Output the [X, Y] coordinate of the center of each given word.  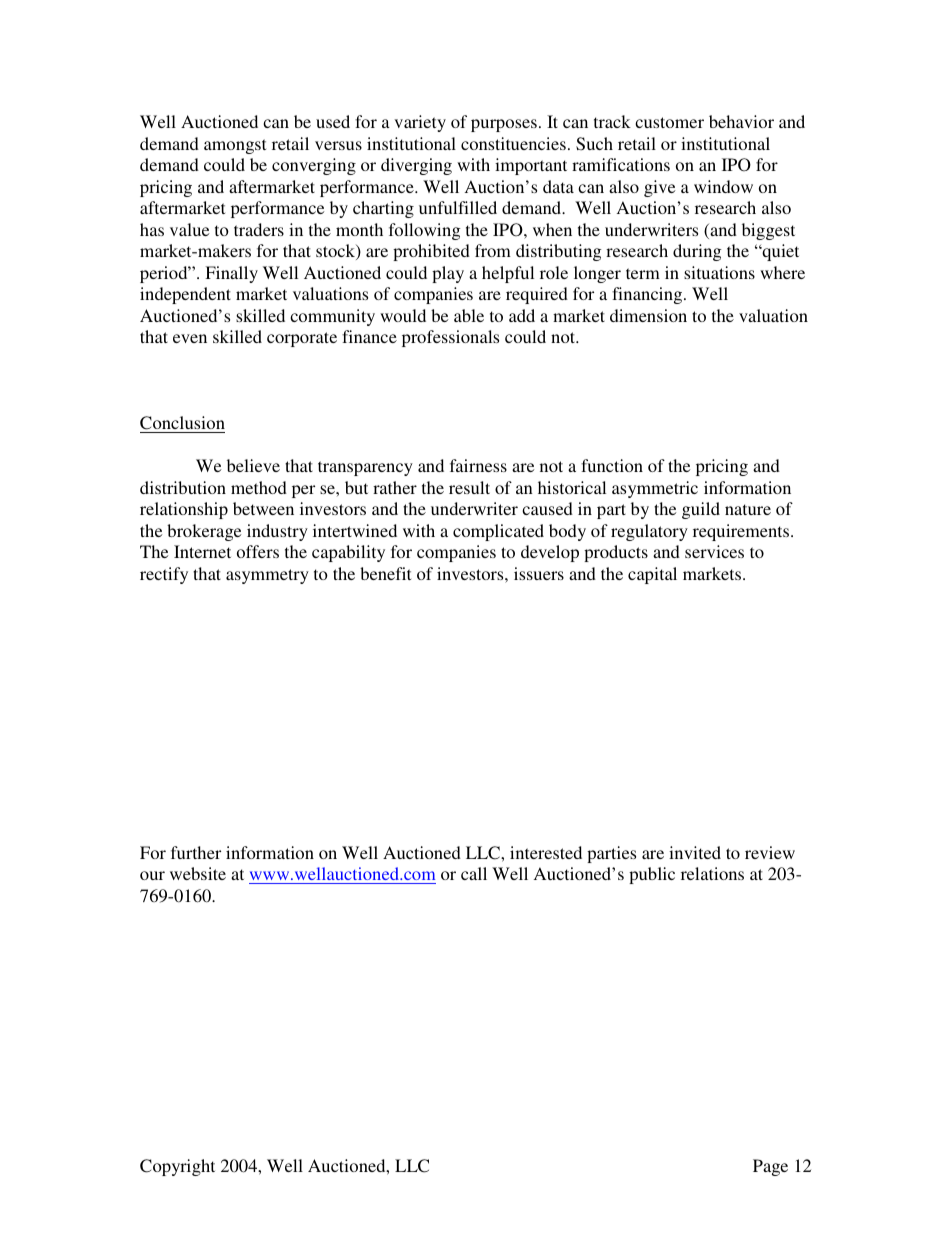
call [474, 873]
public [652, 875]
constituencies [513, 143]
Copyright [177, 1167]
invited [695, 852]
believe [253, 465]
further [196, 852]
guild [701, 510]
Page [770, 1167]
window [723, 186]
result [469, 487]
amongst [235, 146]
